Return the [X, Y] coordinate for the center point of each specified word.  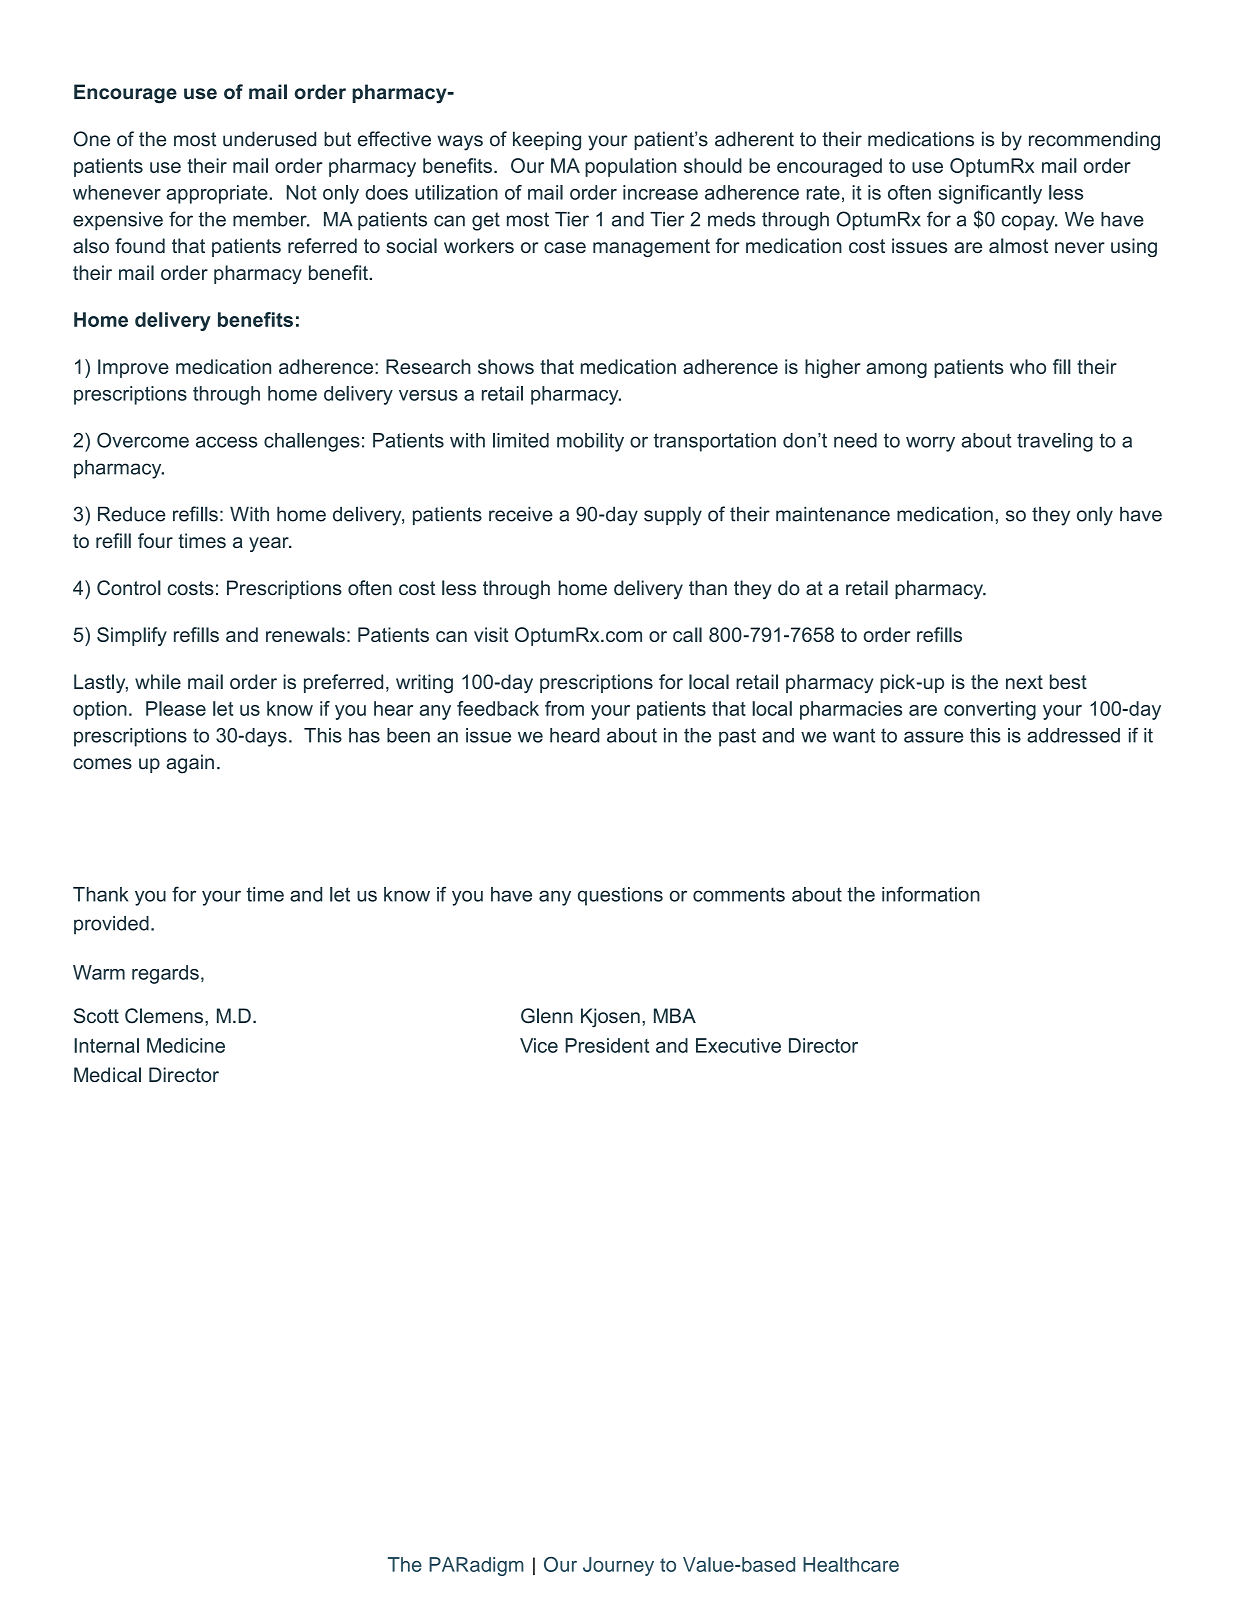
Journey [618, 1566]
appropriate [218, 194]
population [630, 167]
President [607, 1045]
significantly [990, 194]
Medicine [186, 1045]
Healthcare [851, 1564]
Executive [738, 1045]
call [687, 634]
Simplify [132, 636]
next [1024, 682]
